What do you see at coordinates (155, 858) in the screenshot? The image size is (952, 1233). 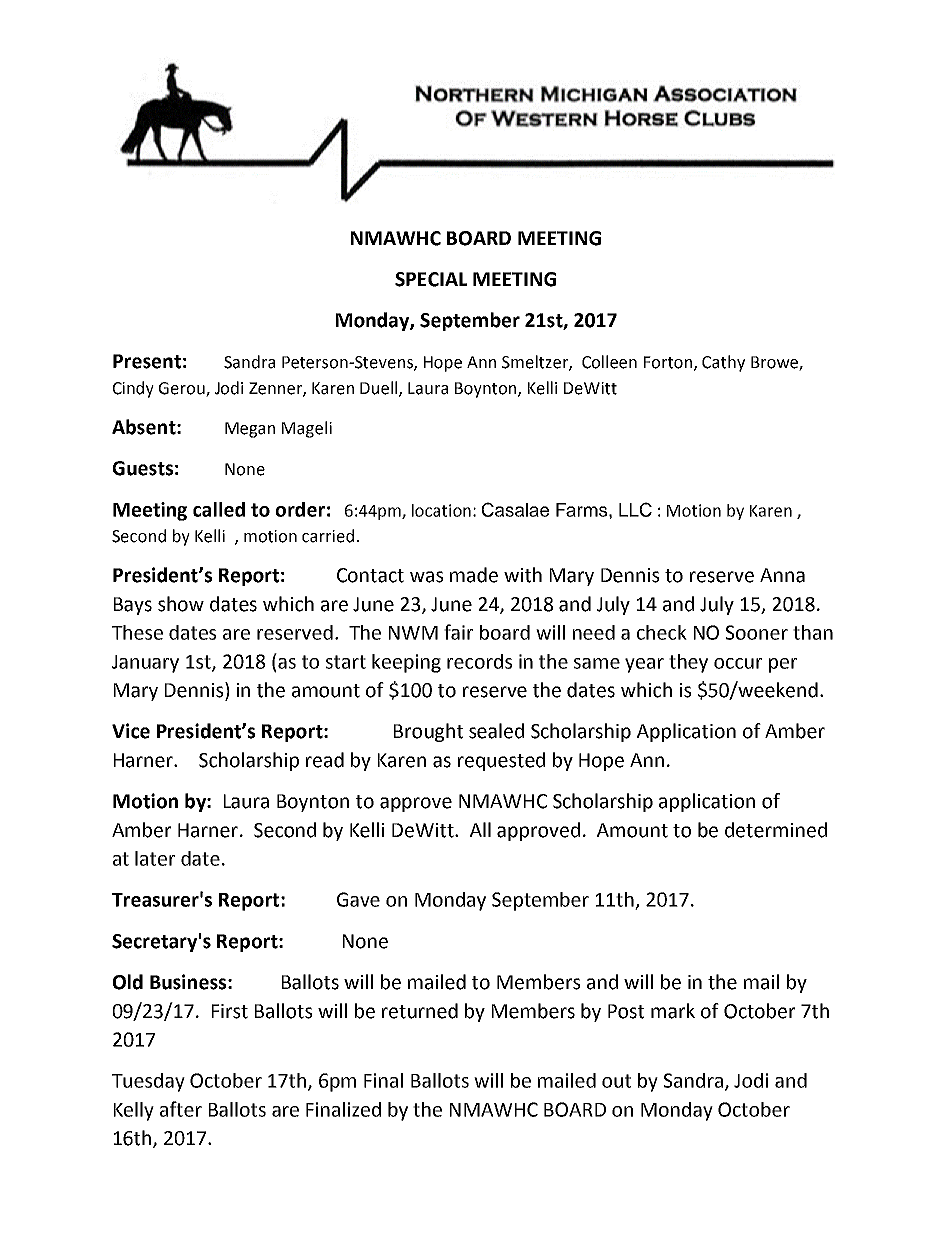 I see `later` at bounding box center [155, 858].
